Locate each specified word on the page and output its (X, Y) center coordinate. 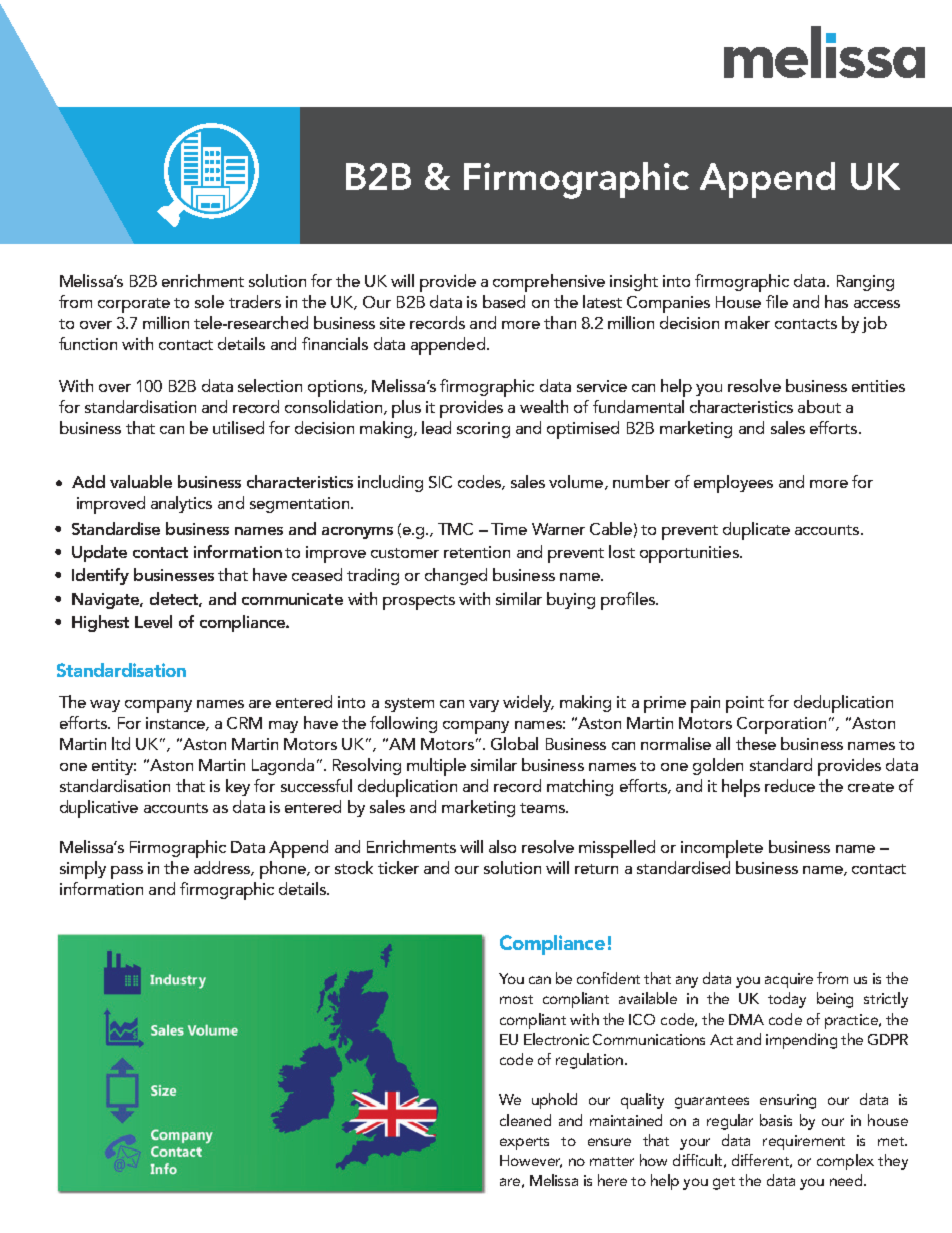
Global (514, 743)
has (836, 301)
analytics (181, 504)
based (504, 301)
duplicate (756, 531)
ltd (121, 743)
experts (524, 1143)
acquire (789, 980)
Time (509, 529)
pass (127, 872)
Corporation (781, 725)
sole (209, 301)
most (516, 999)
